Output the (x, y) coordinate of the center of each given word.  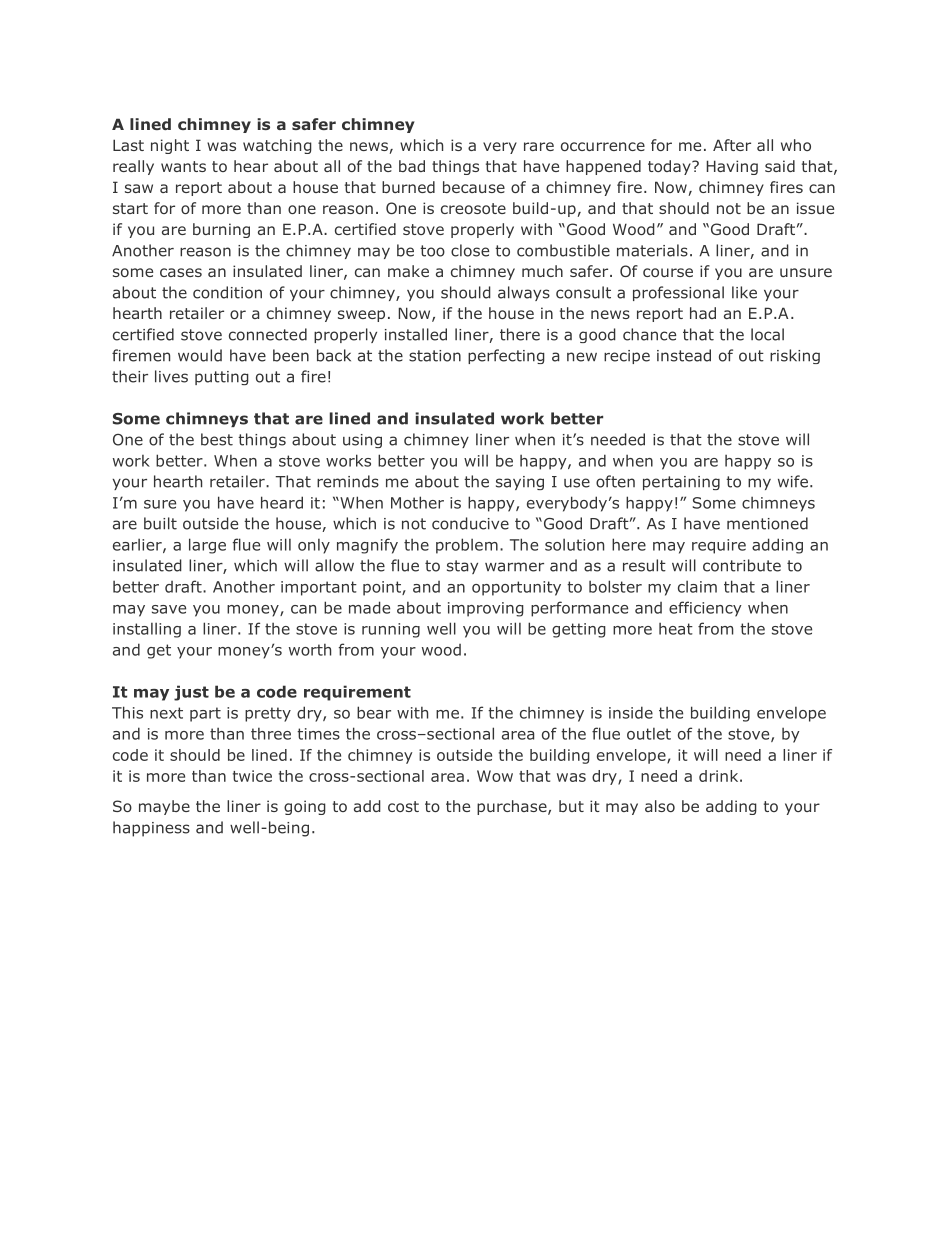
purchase (513, 807)
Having (732, 167)
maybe (164, 807)
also (660, 806)
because (474, 187)
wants (183, 166)
